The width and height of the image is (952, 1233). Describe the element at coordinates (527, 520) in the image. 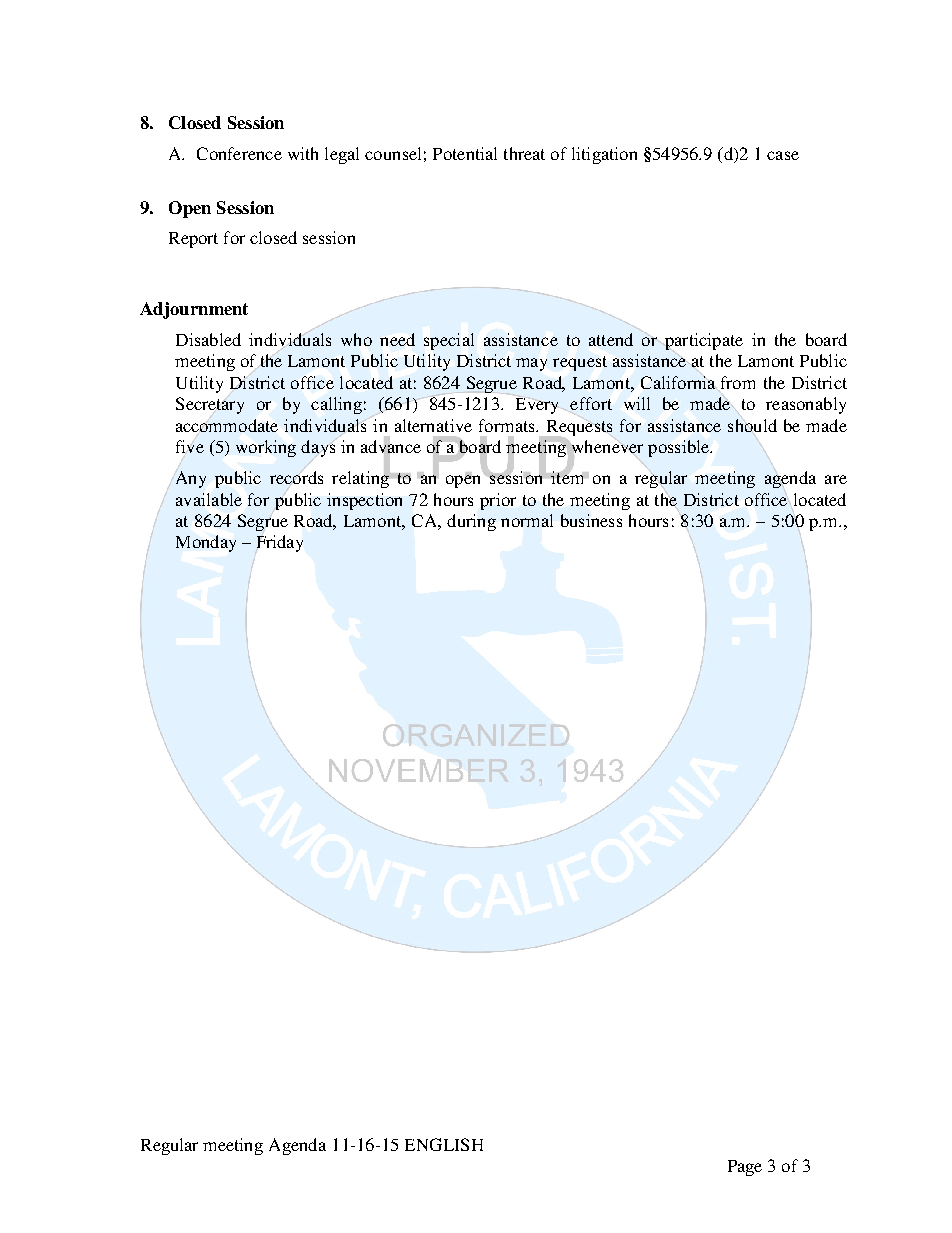

I see `normal` at that location.
